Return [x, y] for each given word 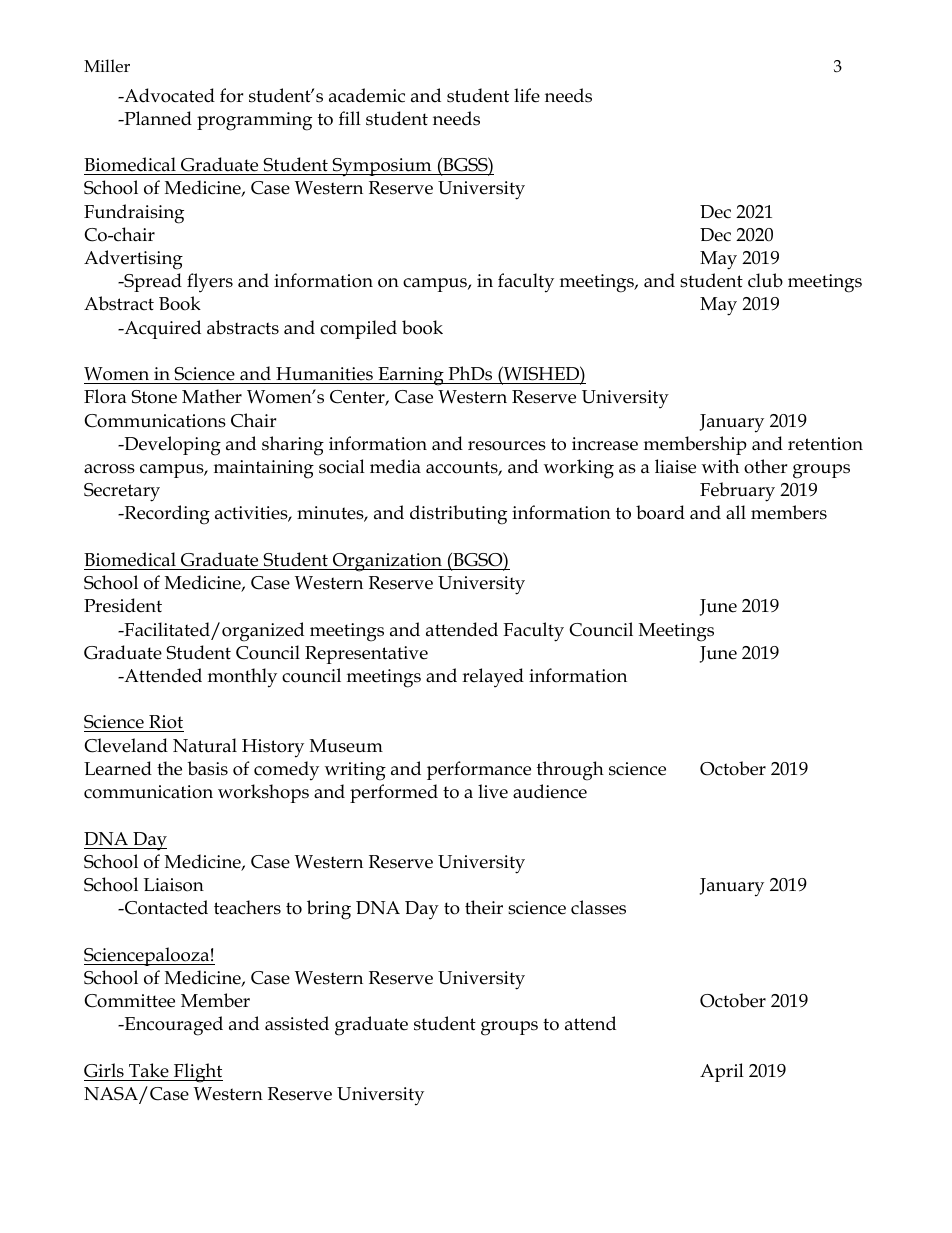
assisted [297, 1023]
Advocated [168, 95]
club [765, 280]
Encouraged [172, 1026]
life [527, 95]
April [722, 1072]
